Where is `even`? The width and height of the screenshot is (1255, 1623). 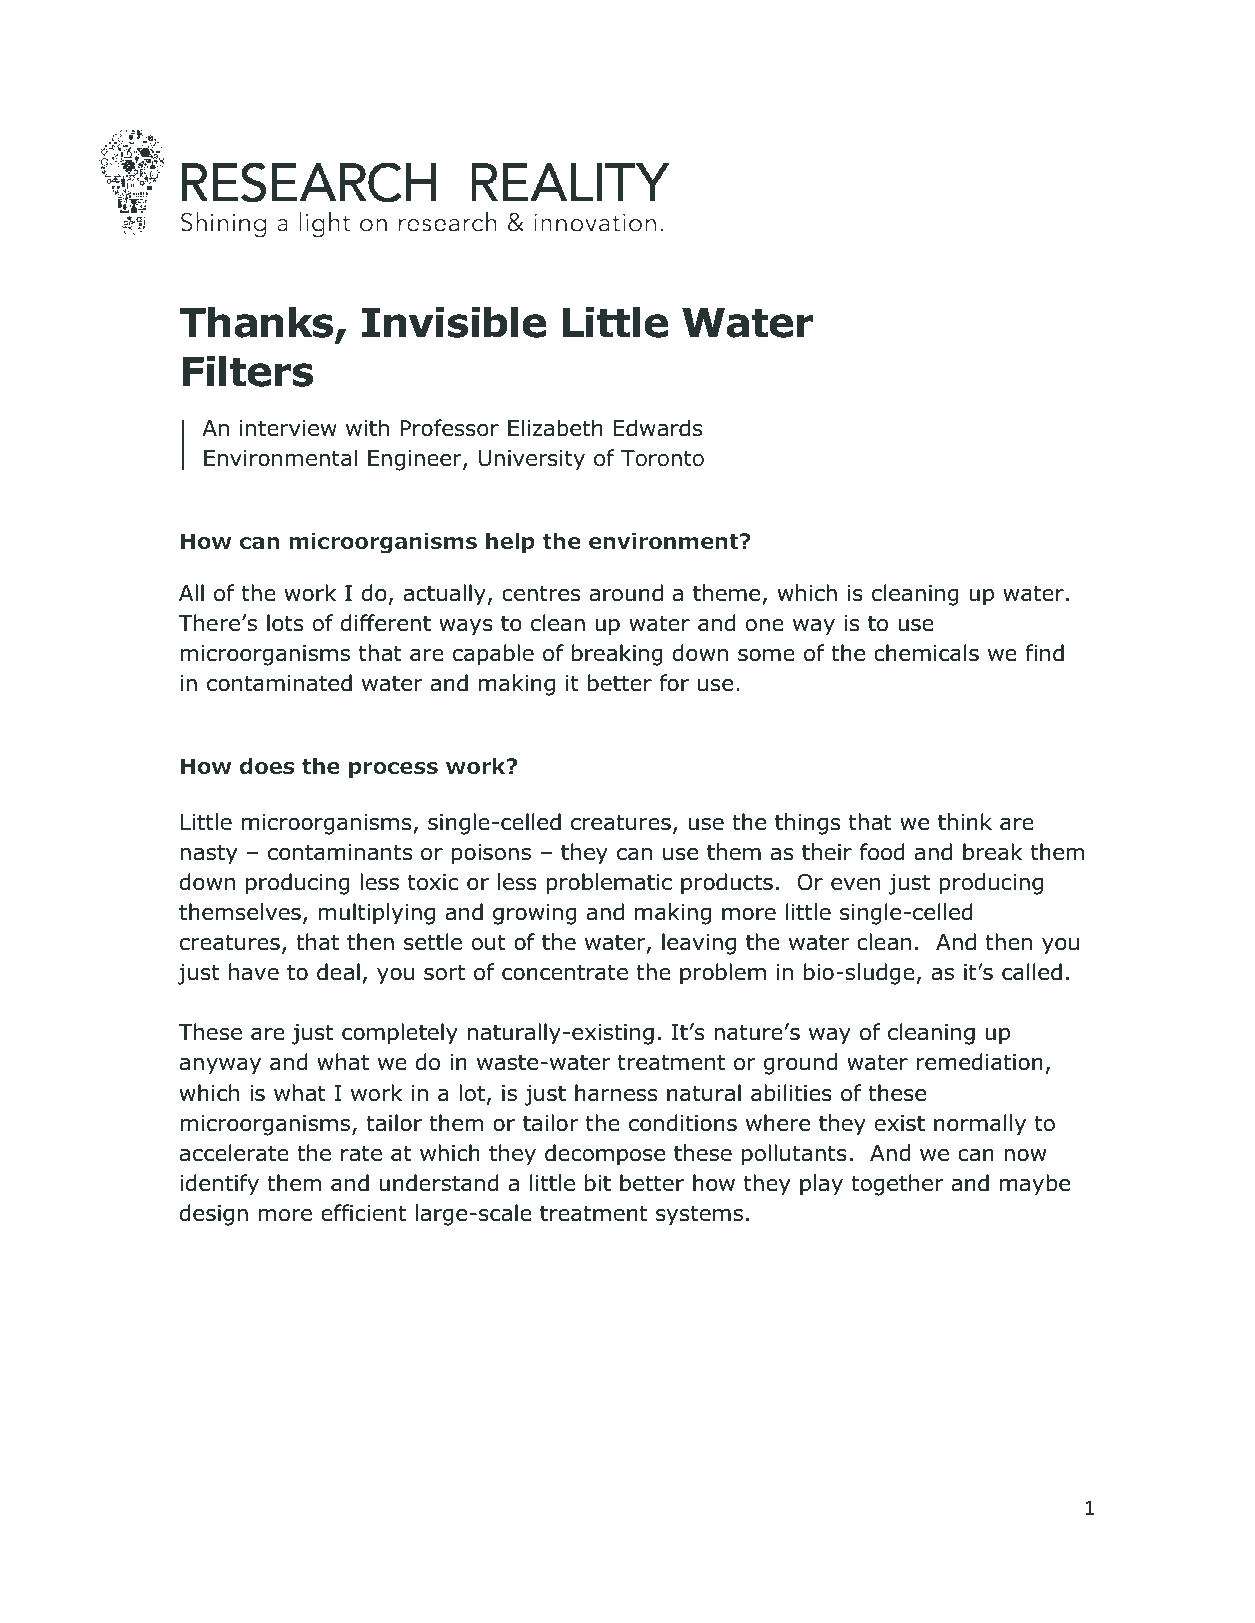
even is located at coordinates (855, 884).
